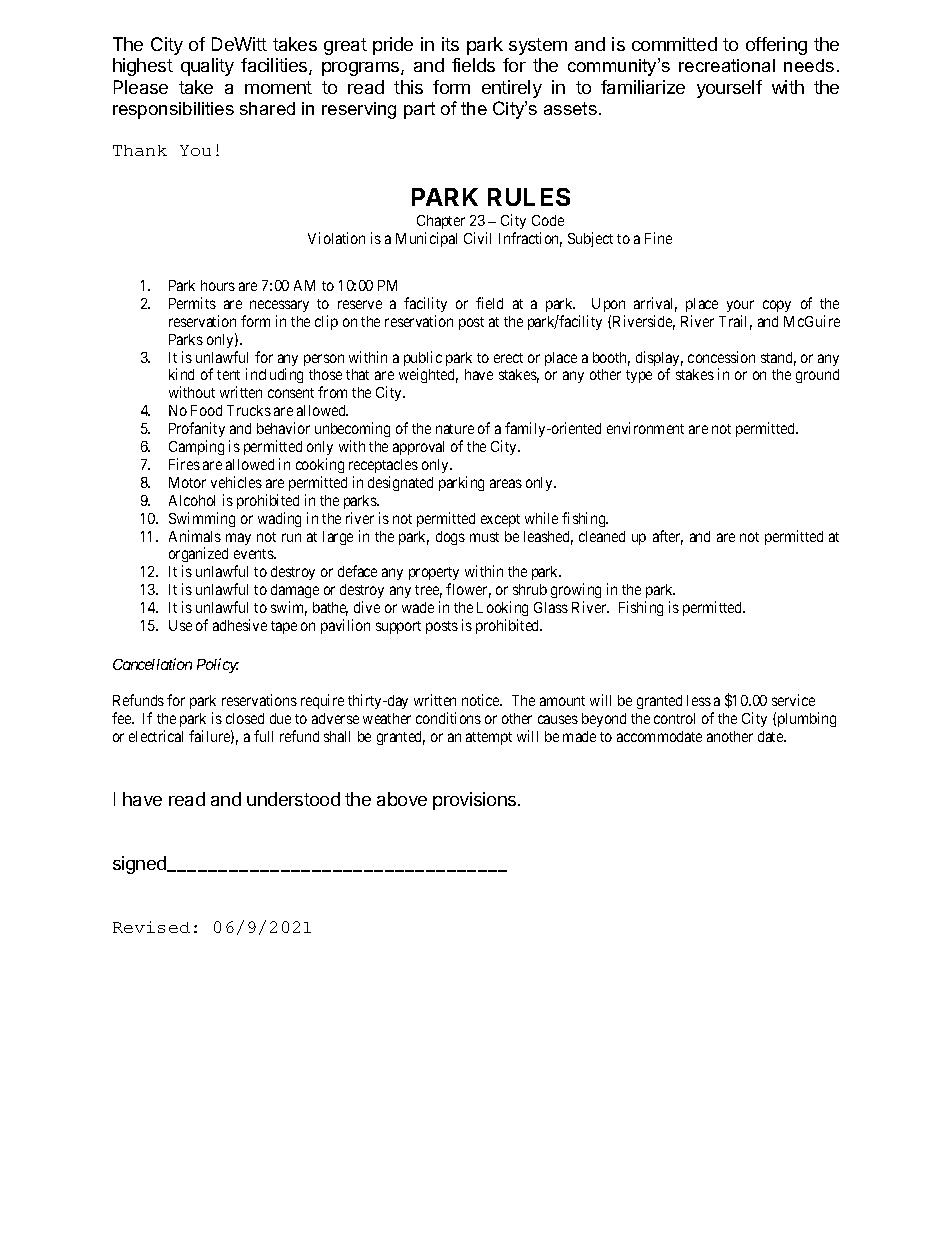 This screenshot has width=952, height=1233. I want to click on recreational, so click(727, 65).
